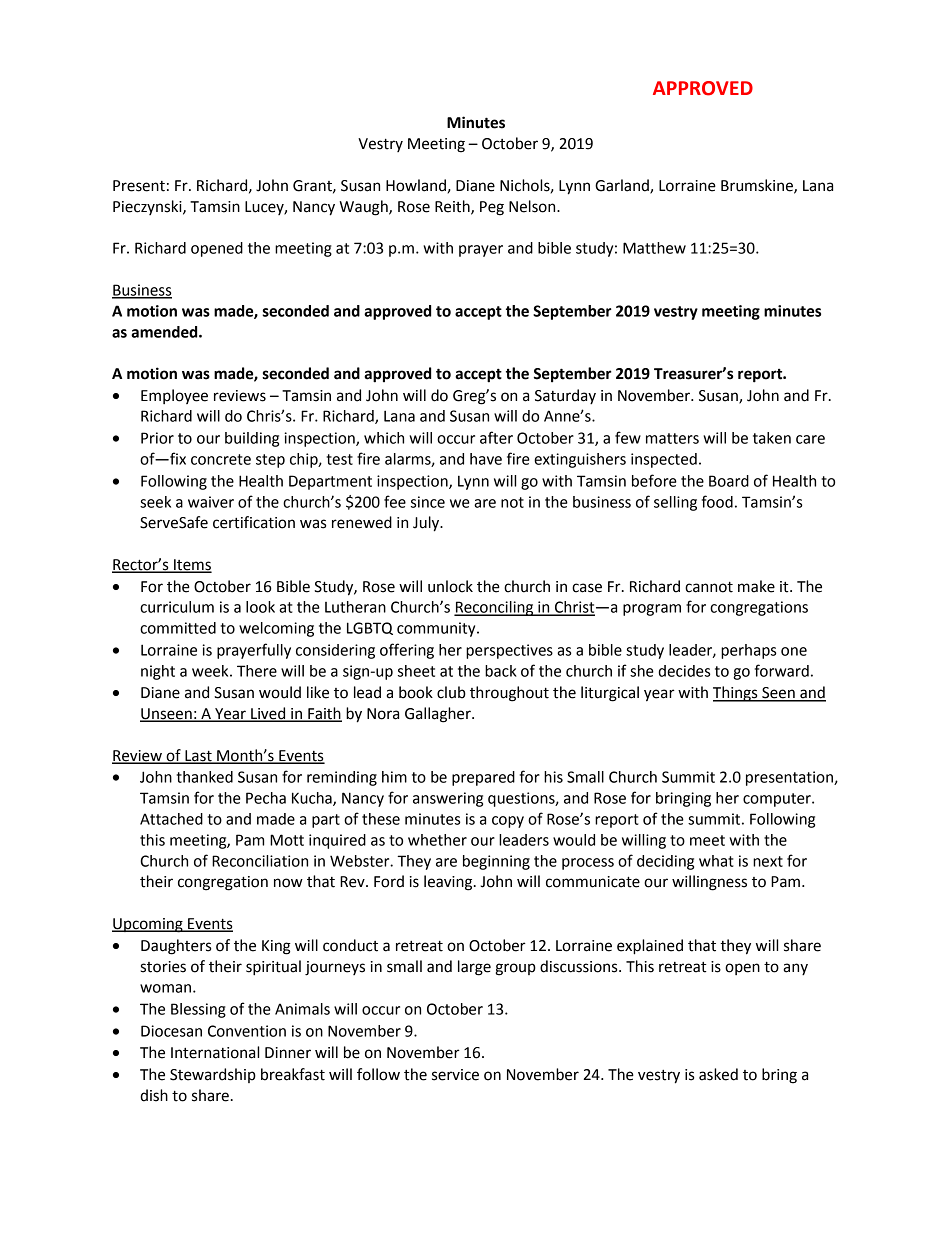 This page has height=1233, width=952. Describe the element at coordinates (276, 629) in the page. I see `welcoming` at that location.
